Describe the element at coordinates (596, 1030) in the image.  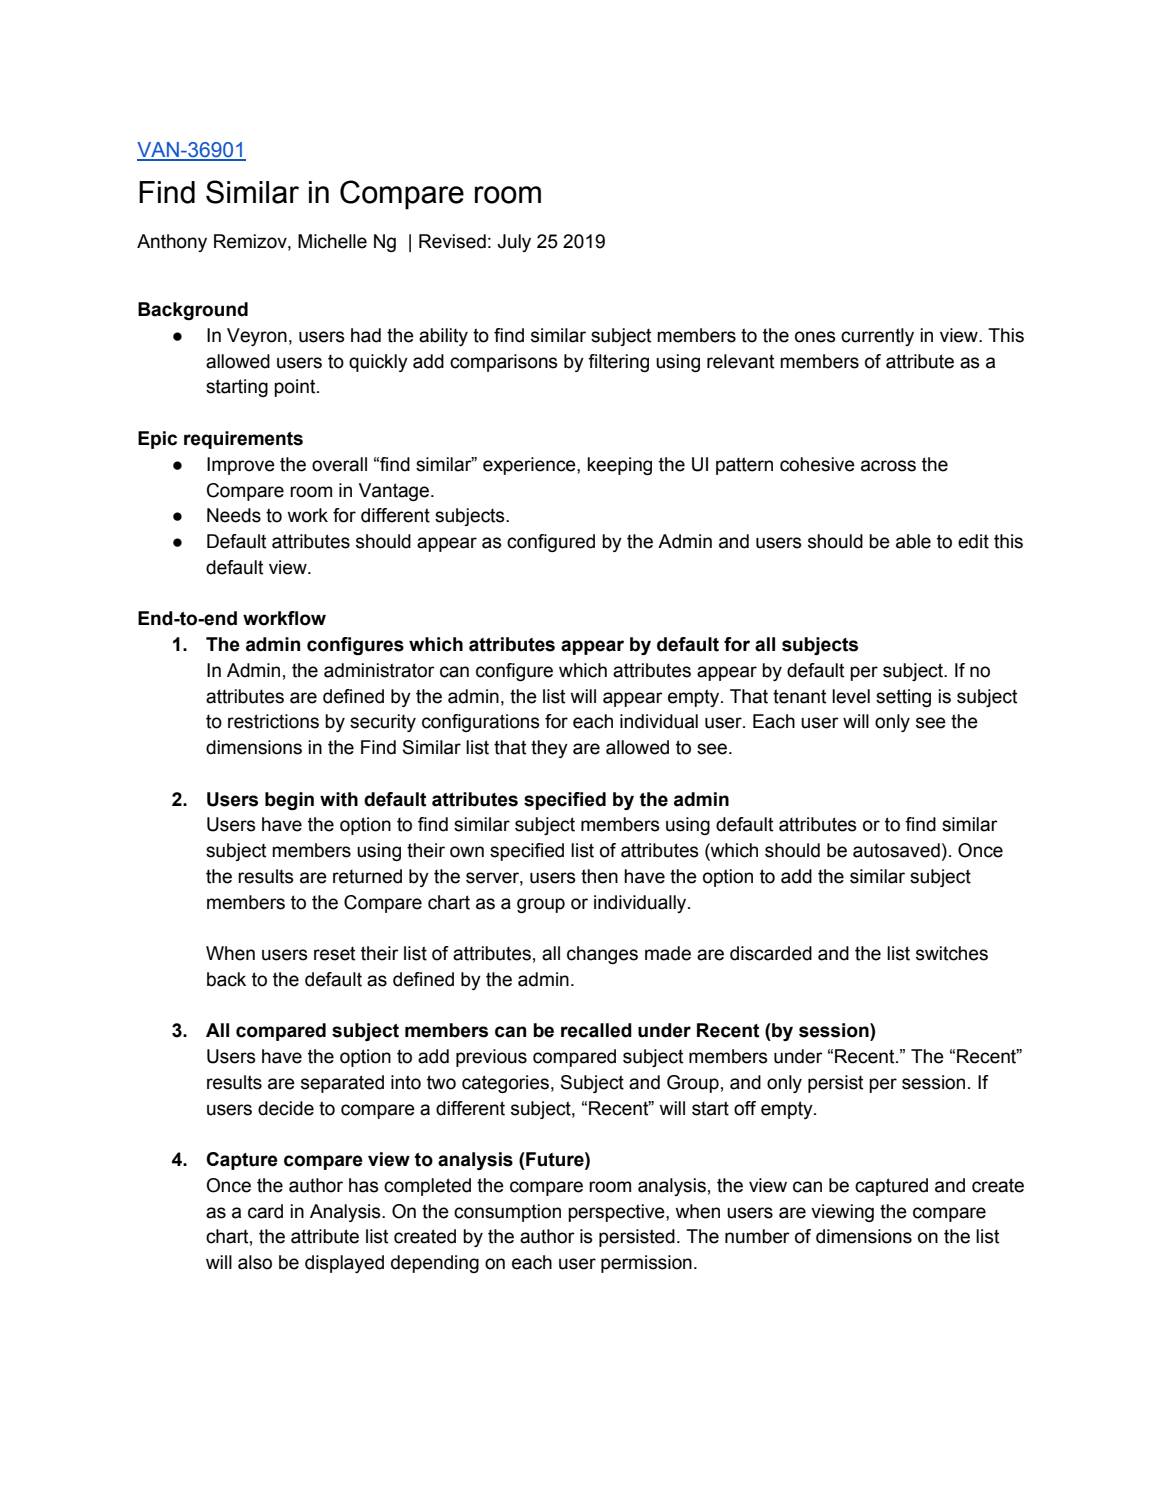
I see `recalled` at that location.
